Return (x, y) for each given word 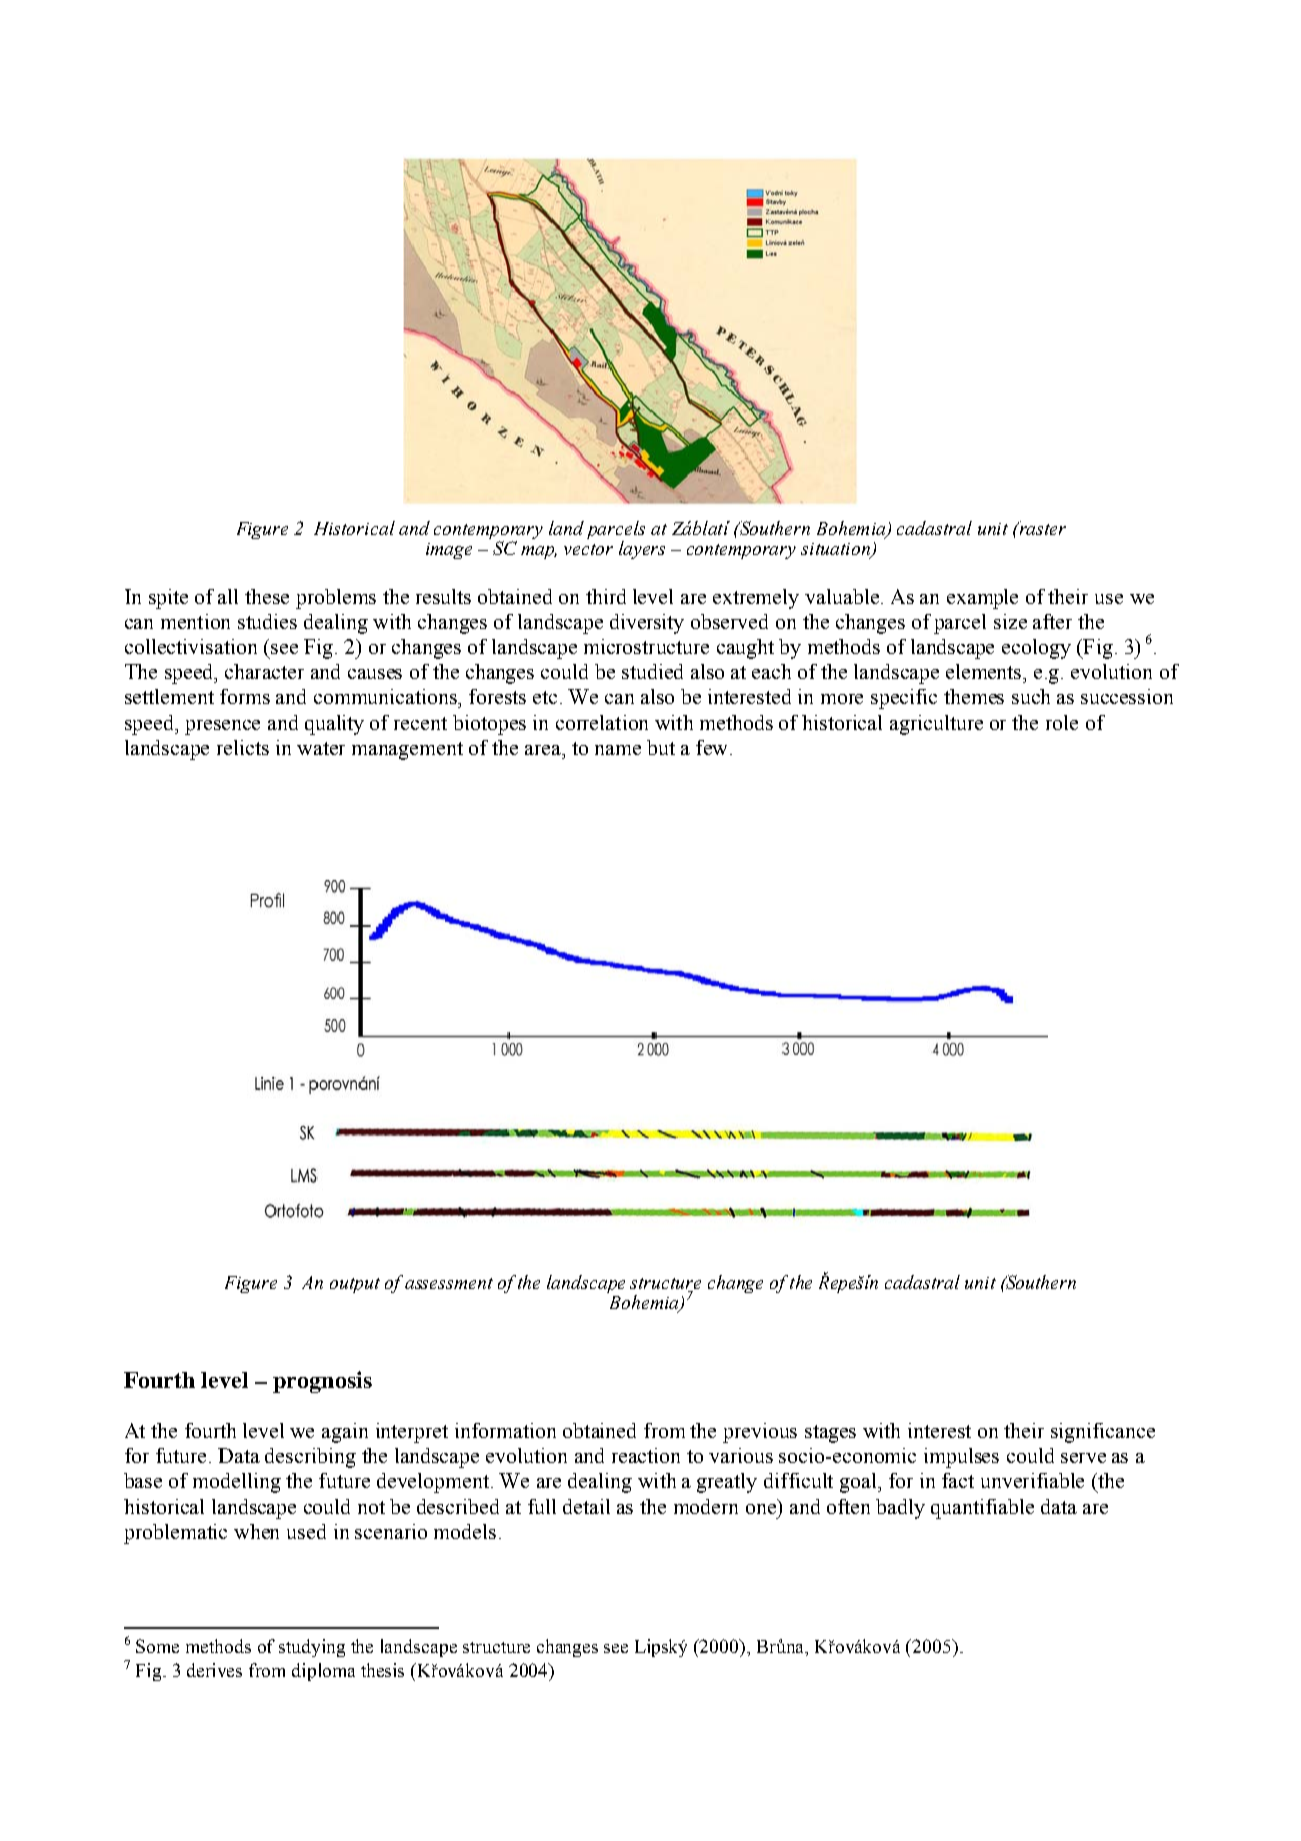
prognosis (322, 1382)
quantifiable (982, 1509)
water (321, 748)
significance (1103, 1433)
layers (642, 550)
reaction (646, 1455)
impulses (961, 1458)
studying (312, 1648)
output (355, 1285)
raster (1041, 528)
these (267, 596)
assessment (449, 1283)
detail (586, 1506)
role (1062, 722)
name (618, 750)
